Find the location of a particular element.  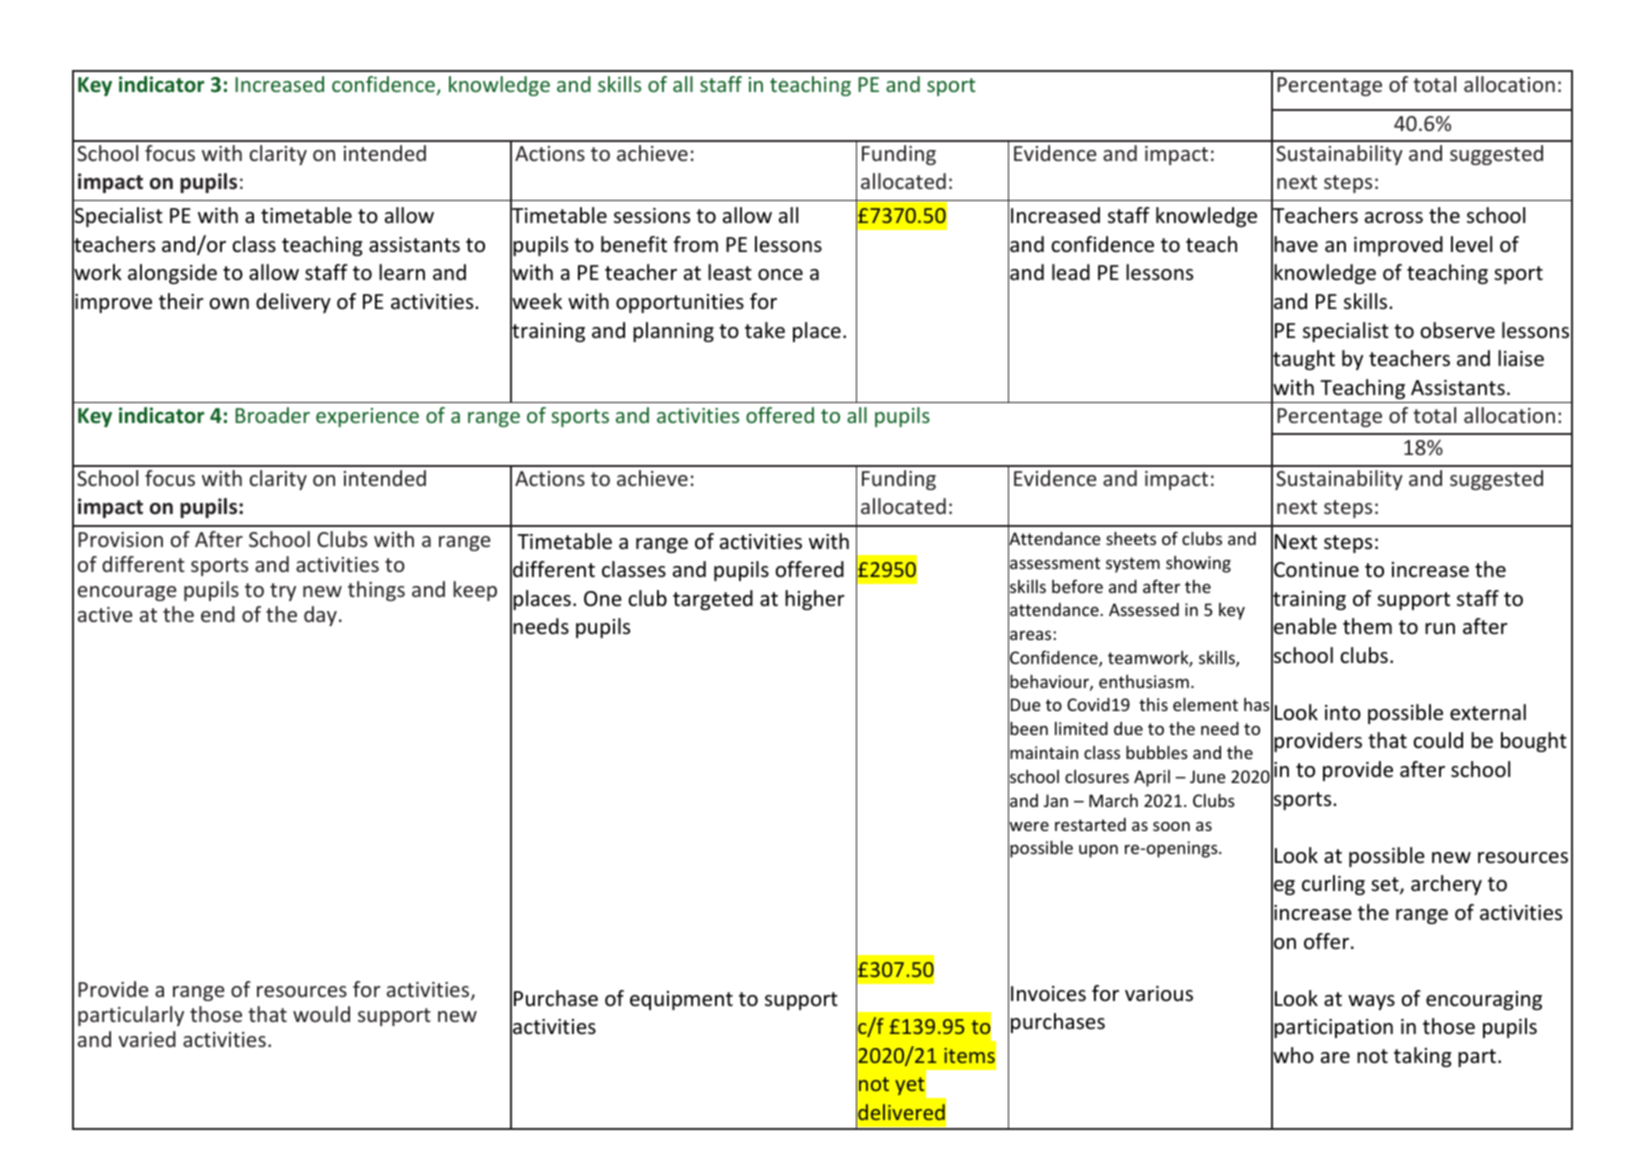

across is located at coordinates (1394, 218).
